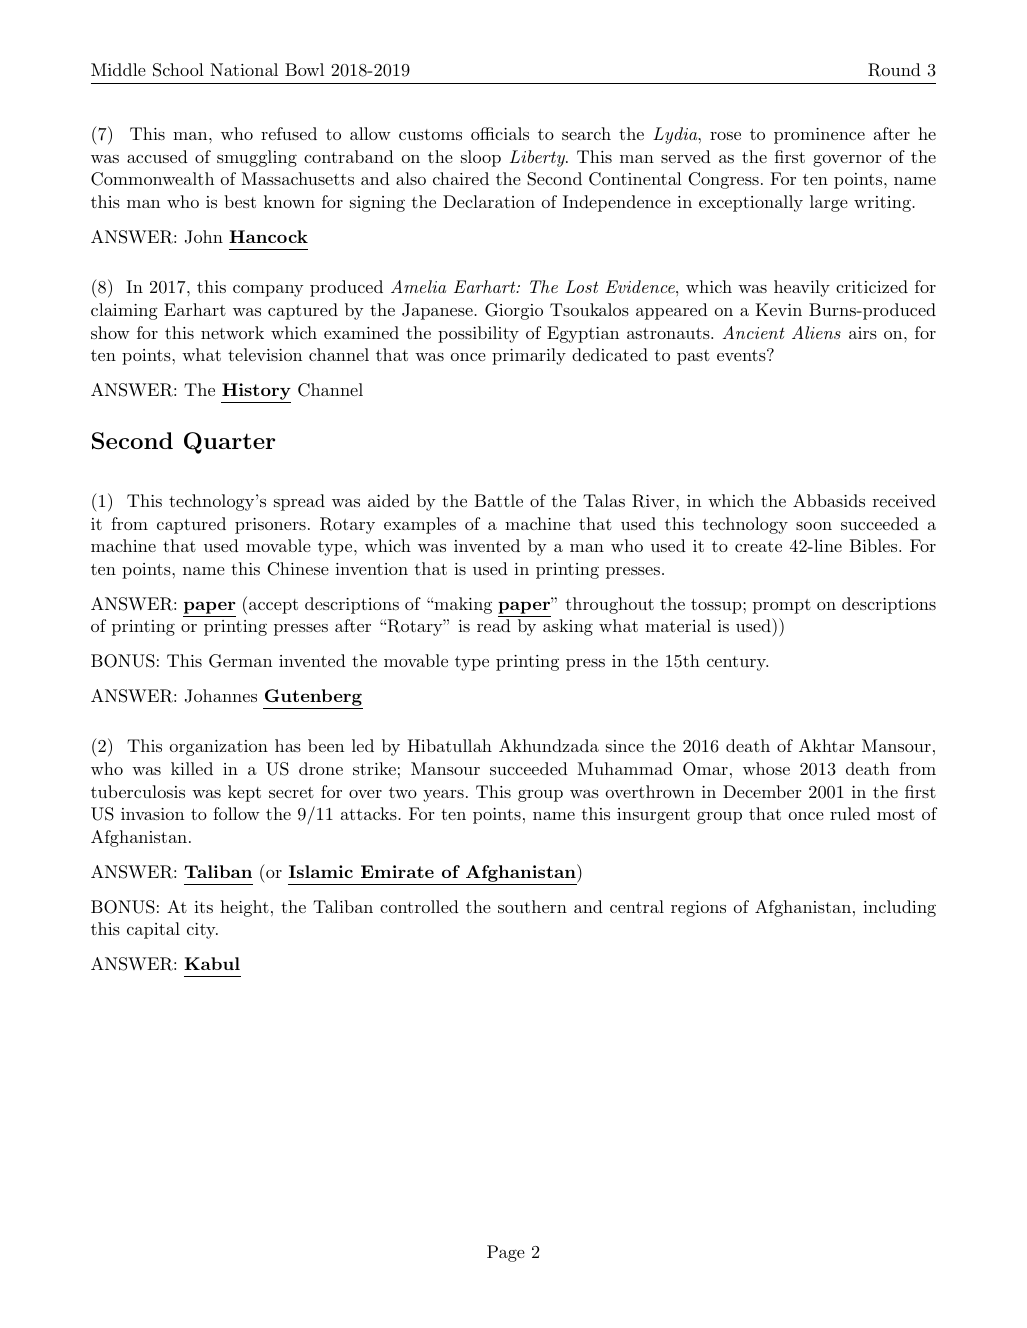 The image size is (1027, 1328). What do you see at coordinates (737, 663) in the screenshot?
I see `century` at bounding box center [737, 663].
